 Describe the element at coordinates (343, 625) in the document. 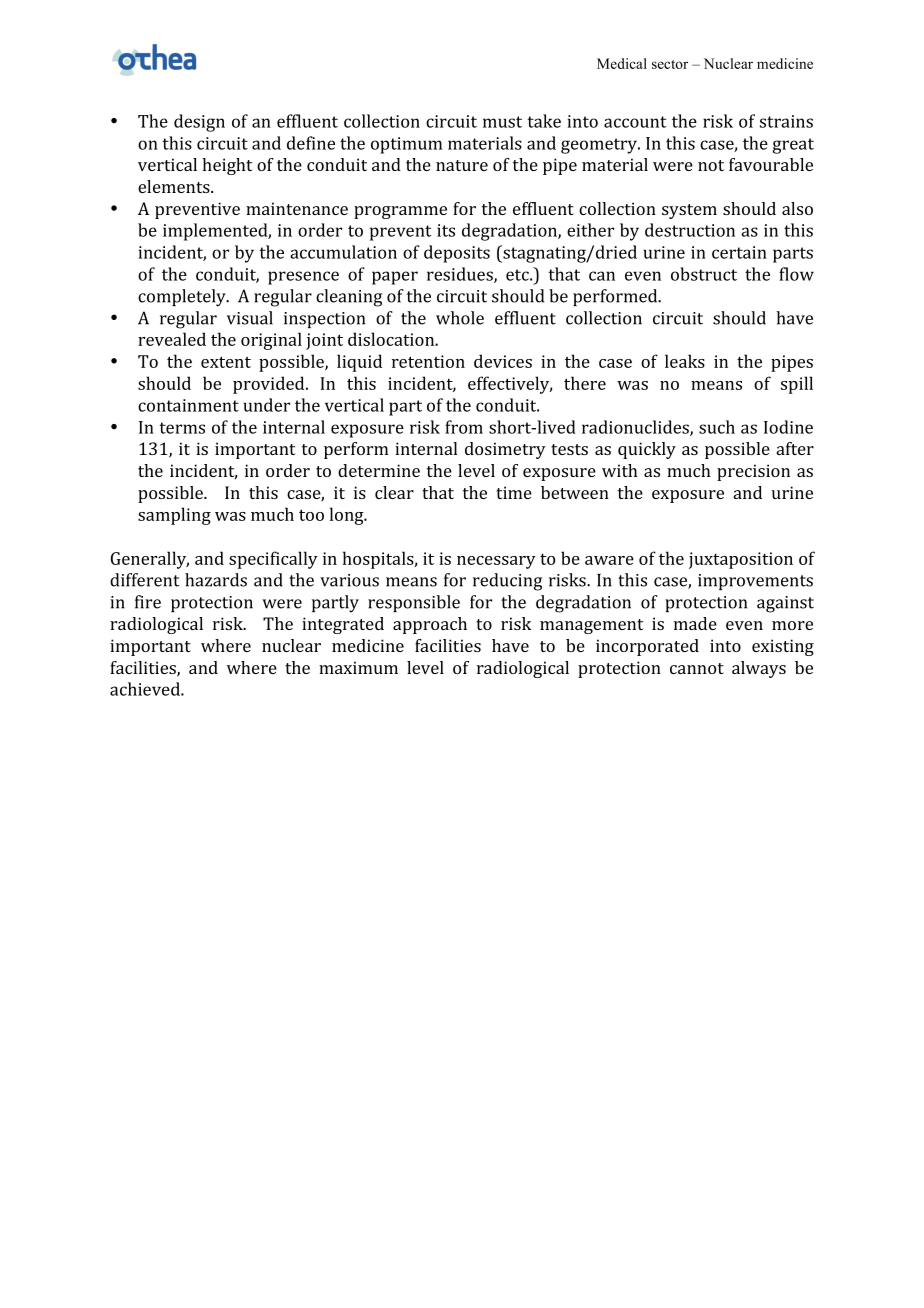

I see `integrated` at that location.
